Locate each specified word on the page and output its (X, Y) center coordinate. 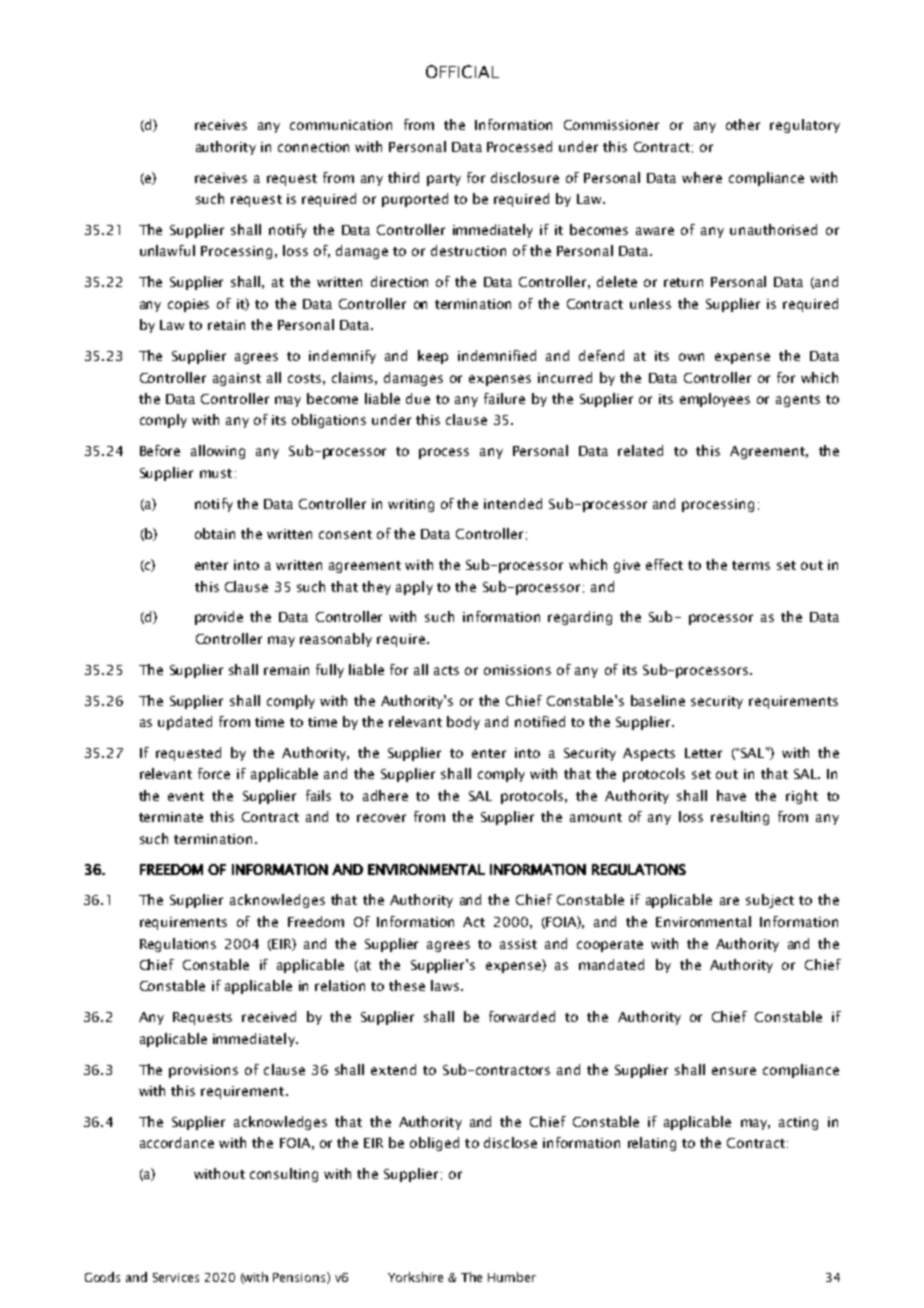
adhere (385, 795)
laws (445, 985)
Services (176, 1277)
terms (751, 565)
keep (433, 357)
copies (188, 305)
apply (414, 588)
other (743, 124)
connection (313, 147)
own (691, 357)
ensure (734, 1071)
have (731, 795)
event (186, 796)
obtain (215, 533)
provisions (203, 1071)
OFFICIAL (462, 71)
